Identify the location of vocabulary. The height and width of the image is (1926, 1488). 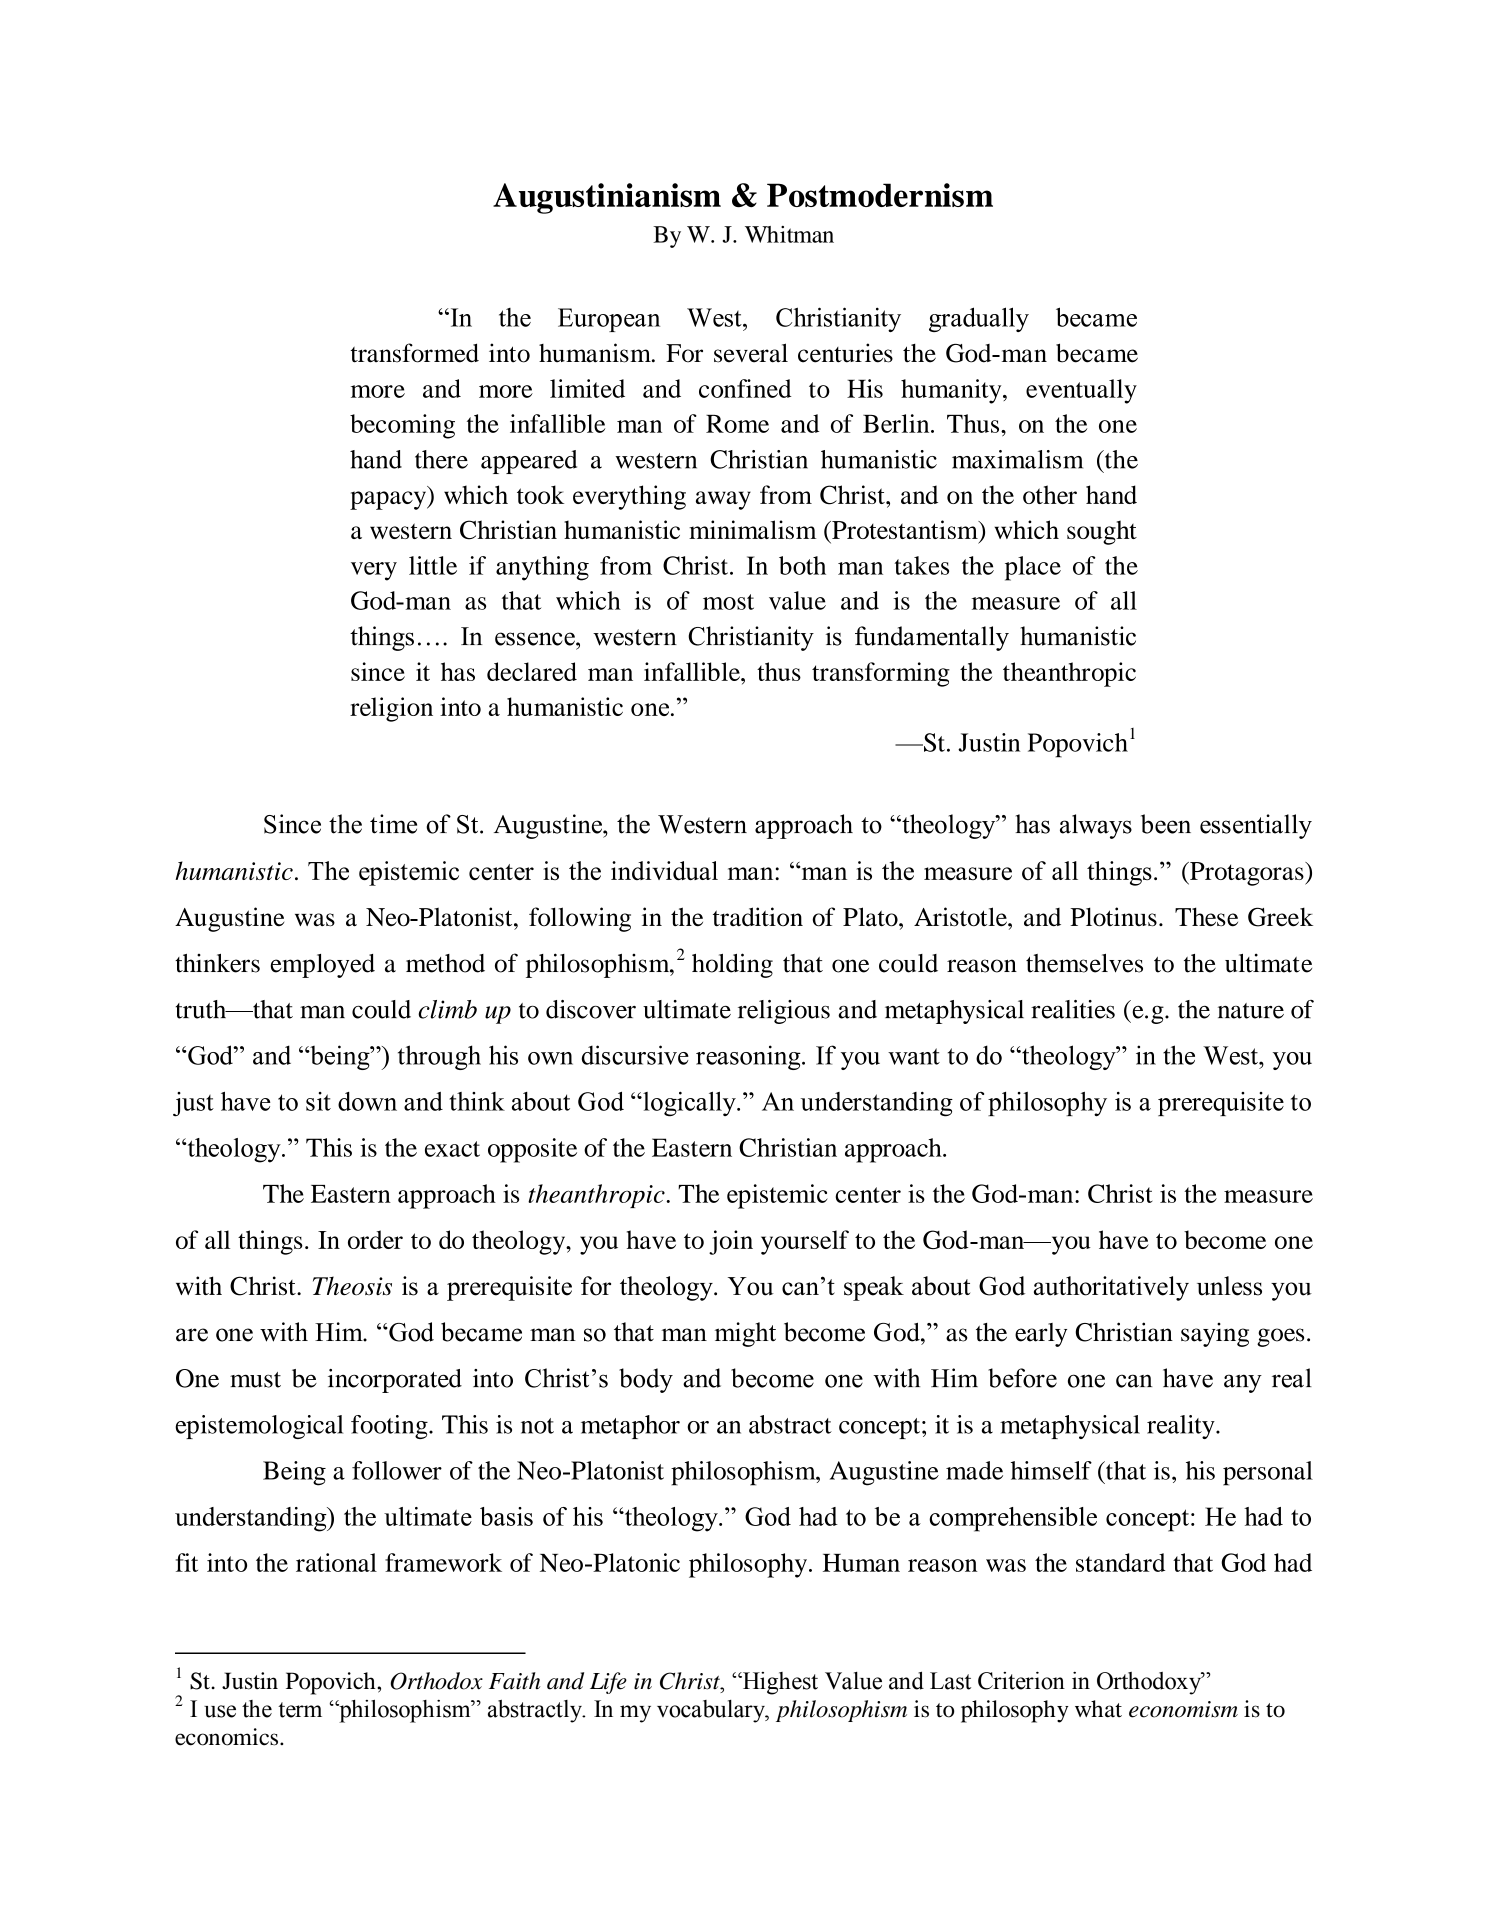
(712, 1711).
